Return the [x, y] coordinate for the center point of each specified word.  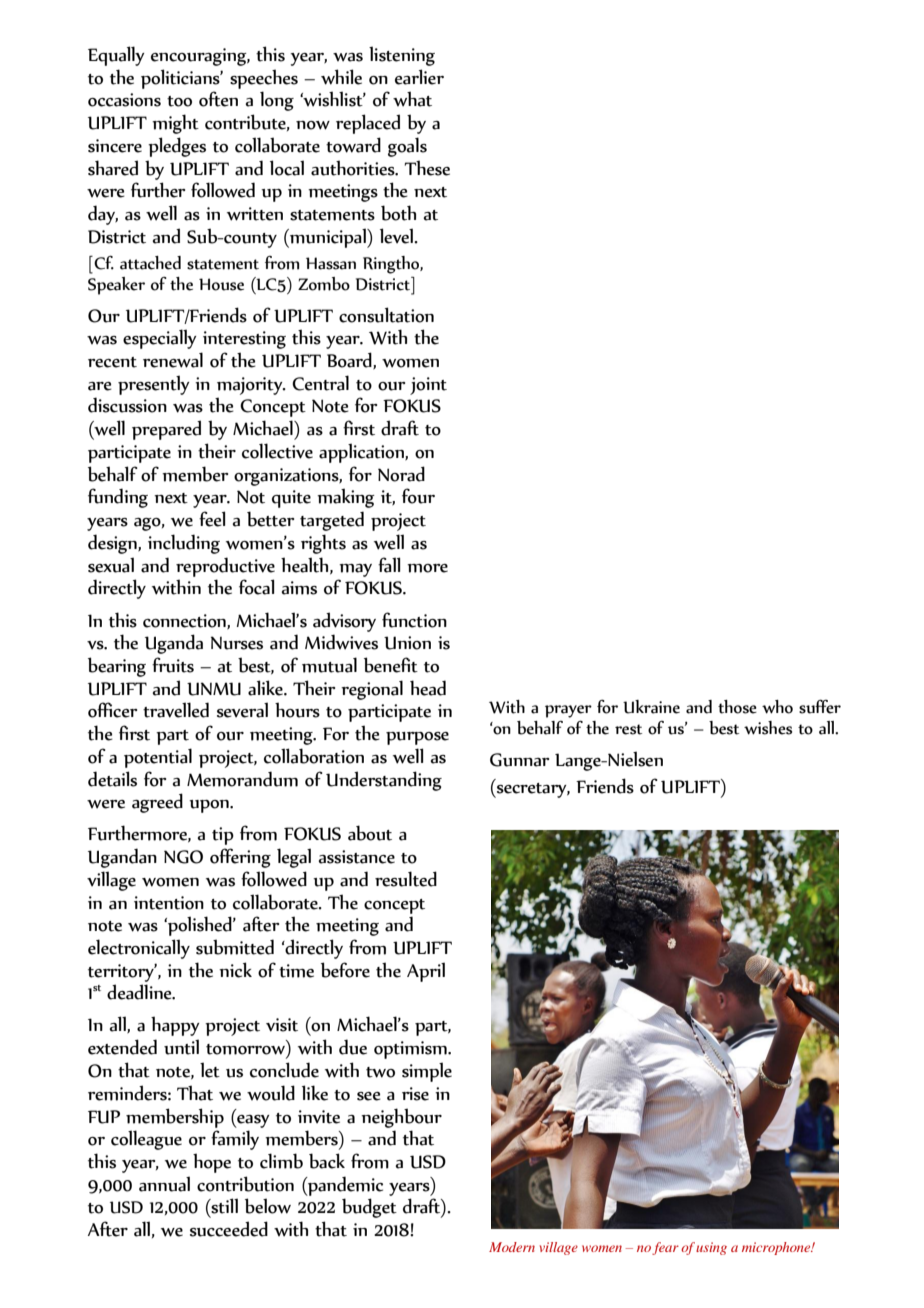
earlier [419, 77]
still [223, 1207]
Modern [512, 1247]
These [427, 168]
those [737, 707]
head [428, 688]
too [179, 101]
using [711, 1248]
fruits [173, 665]
